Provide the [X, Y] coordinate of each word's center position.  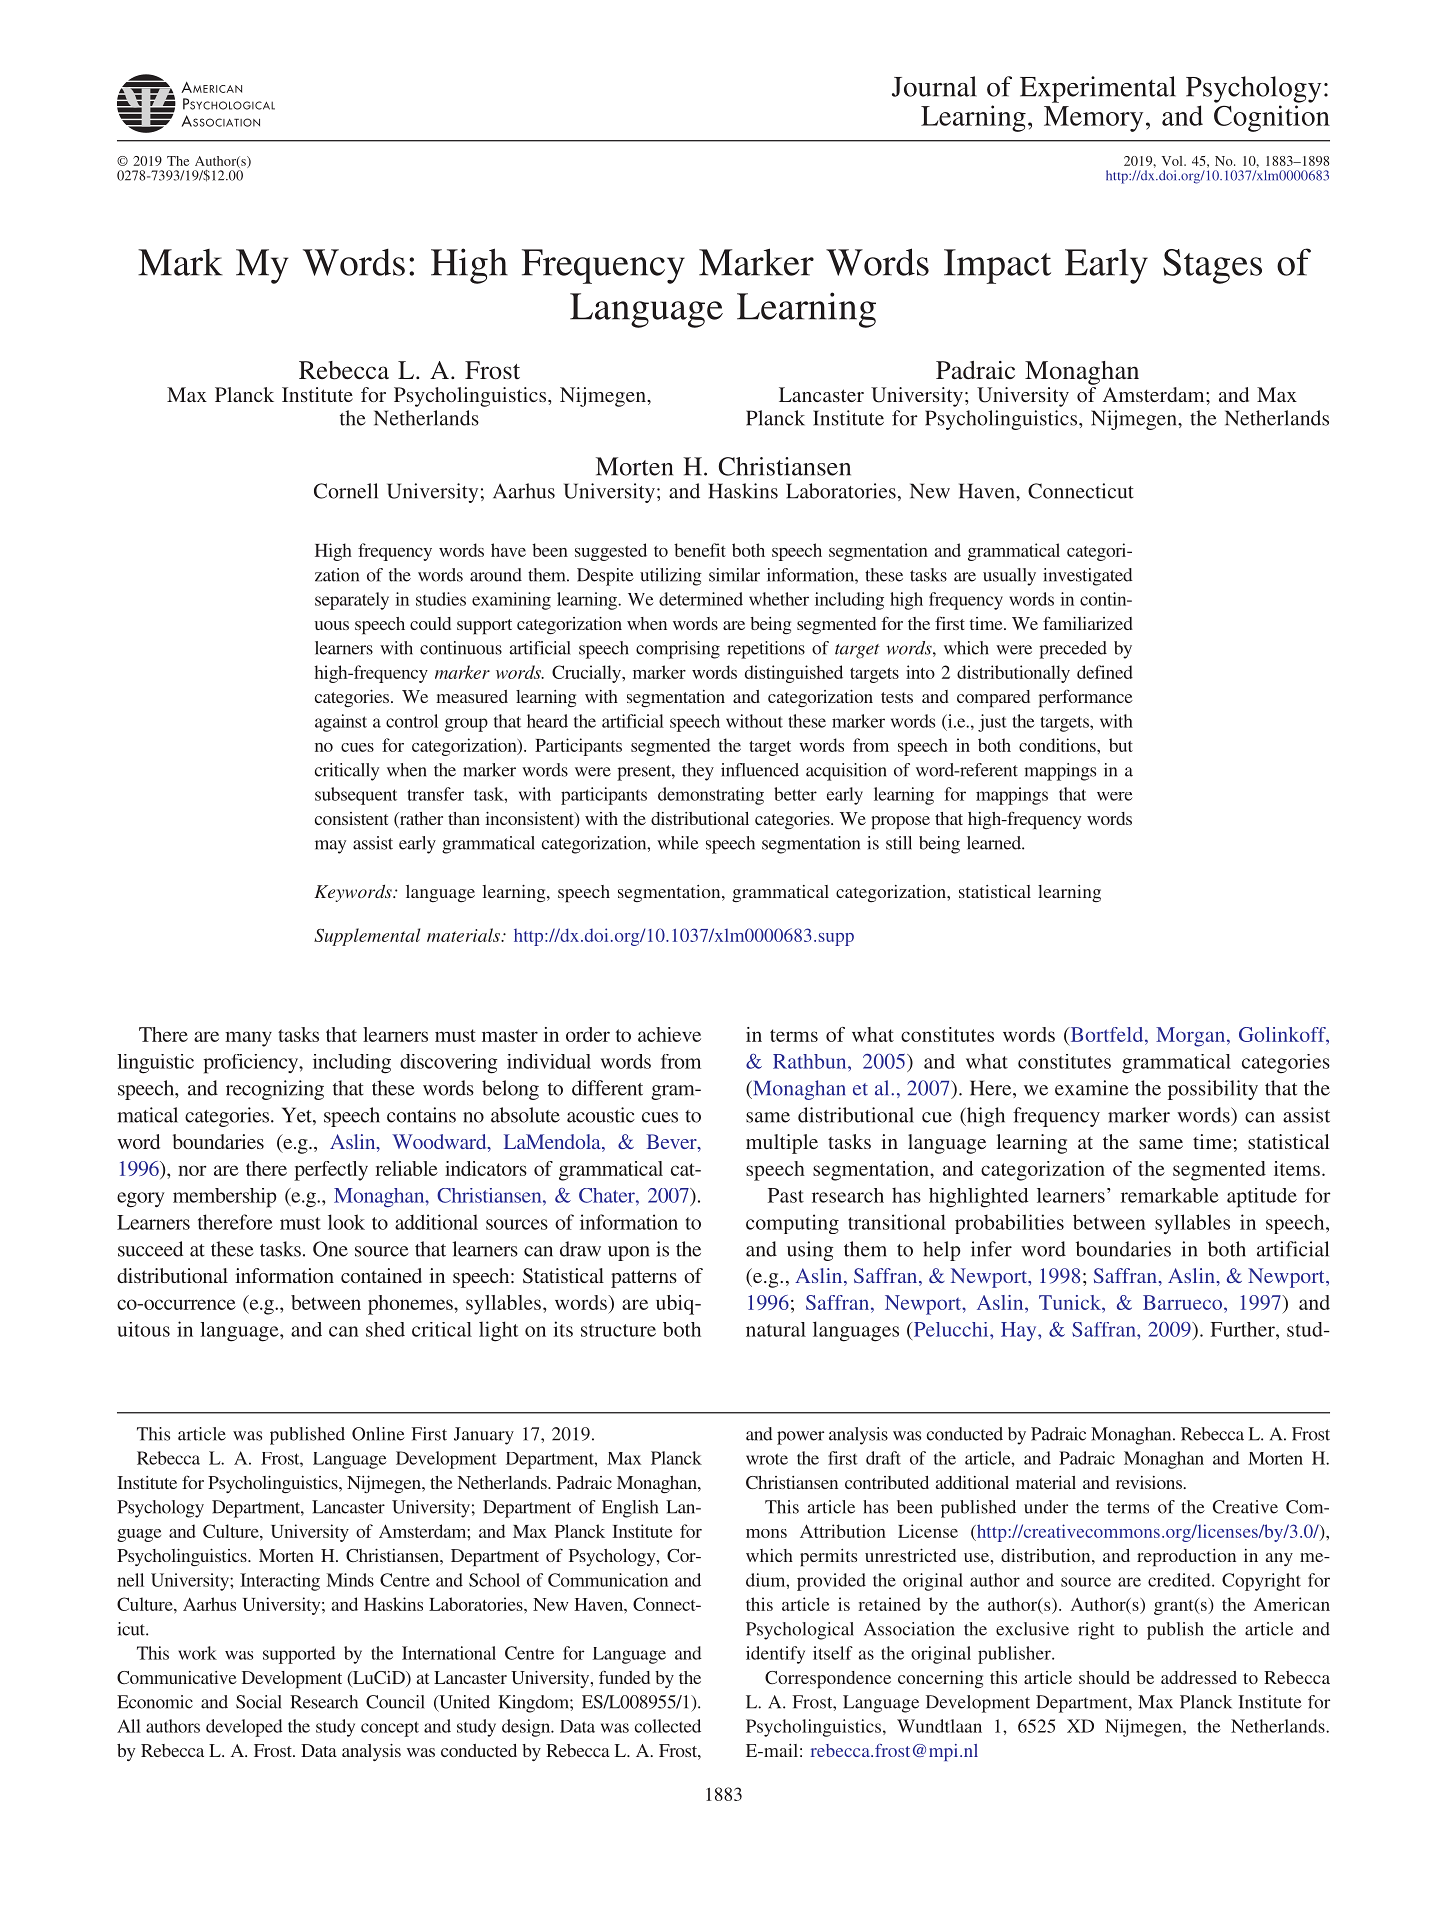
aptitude [1262, 1198]
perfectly [331, 1171]
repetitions [766, 650]
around [496, 575]
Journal [934, 86]
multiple [782, 1144]
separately [352, 601]
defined [1105, 672]
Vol [1173, 161]
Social [259, 1702]
